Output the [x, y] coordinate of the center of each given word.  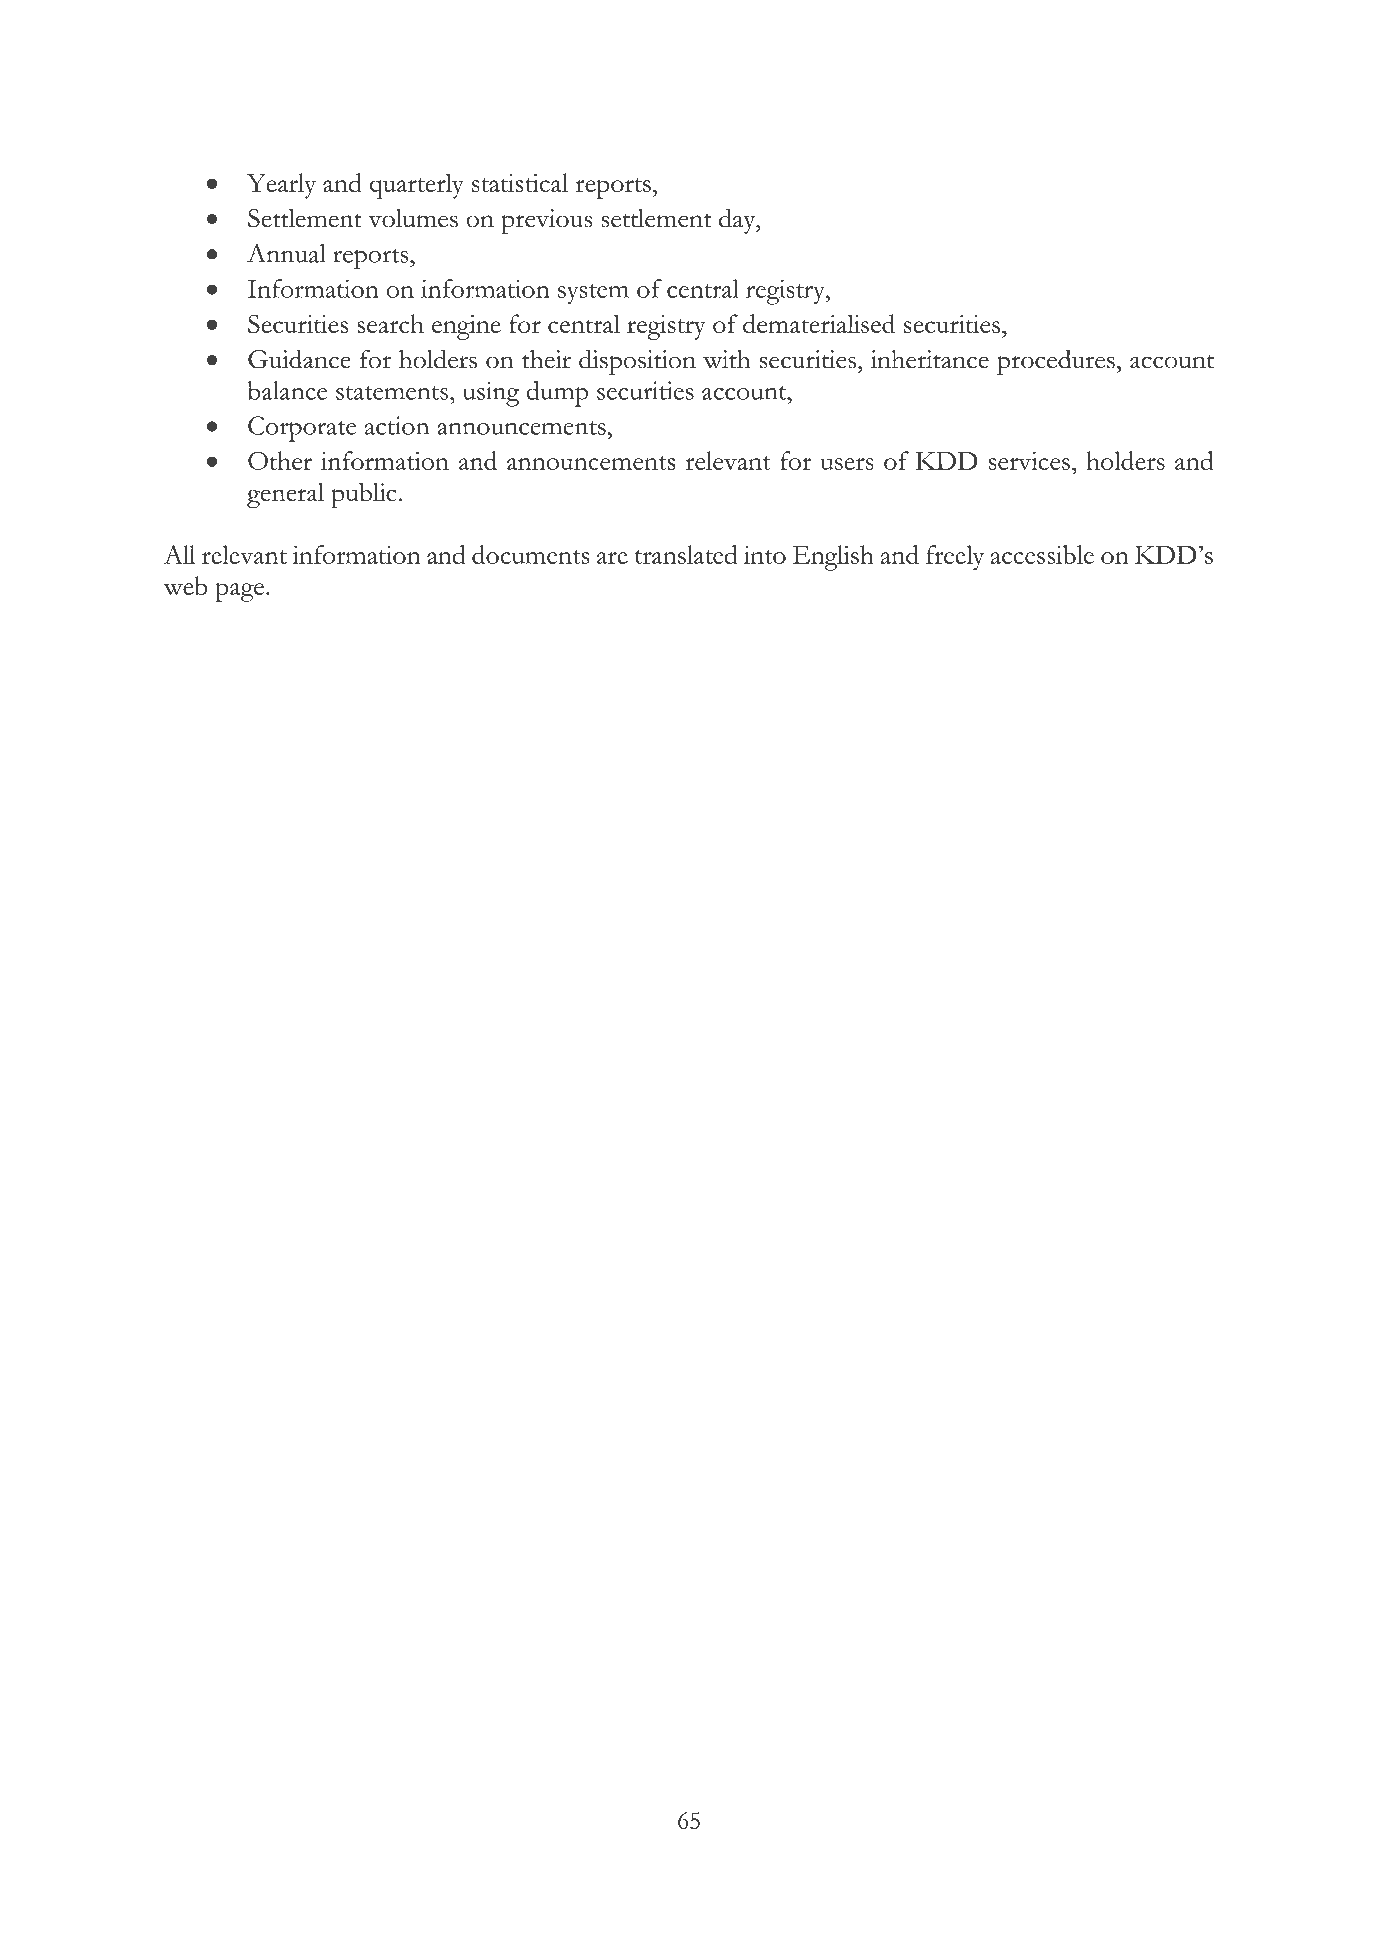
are [612, 558]
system [593, 294]
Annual [286, 253]
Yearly [281, 186]
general [285, 495]
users [847, 464]
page [239, 592]
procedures [1056, 362]
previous [546, 221]
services [1029, 461]
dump [557, 394]
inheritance [930, 359]
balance [287, 390]
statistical [520, 182]
